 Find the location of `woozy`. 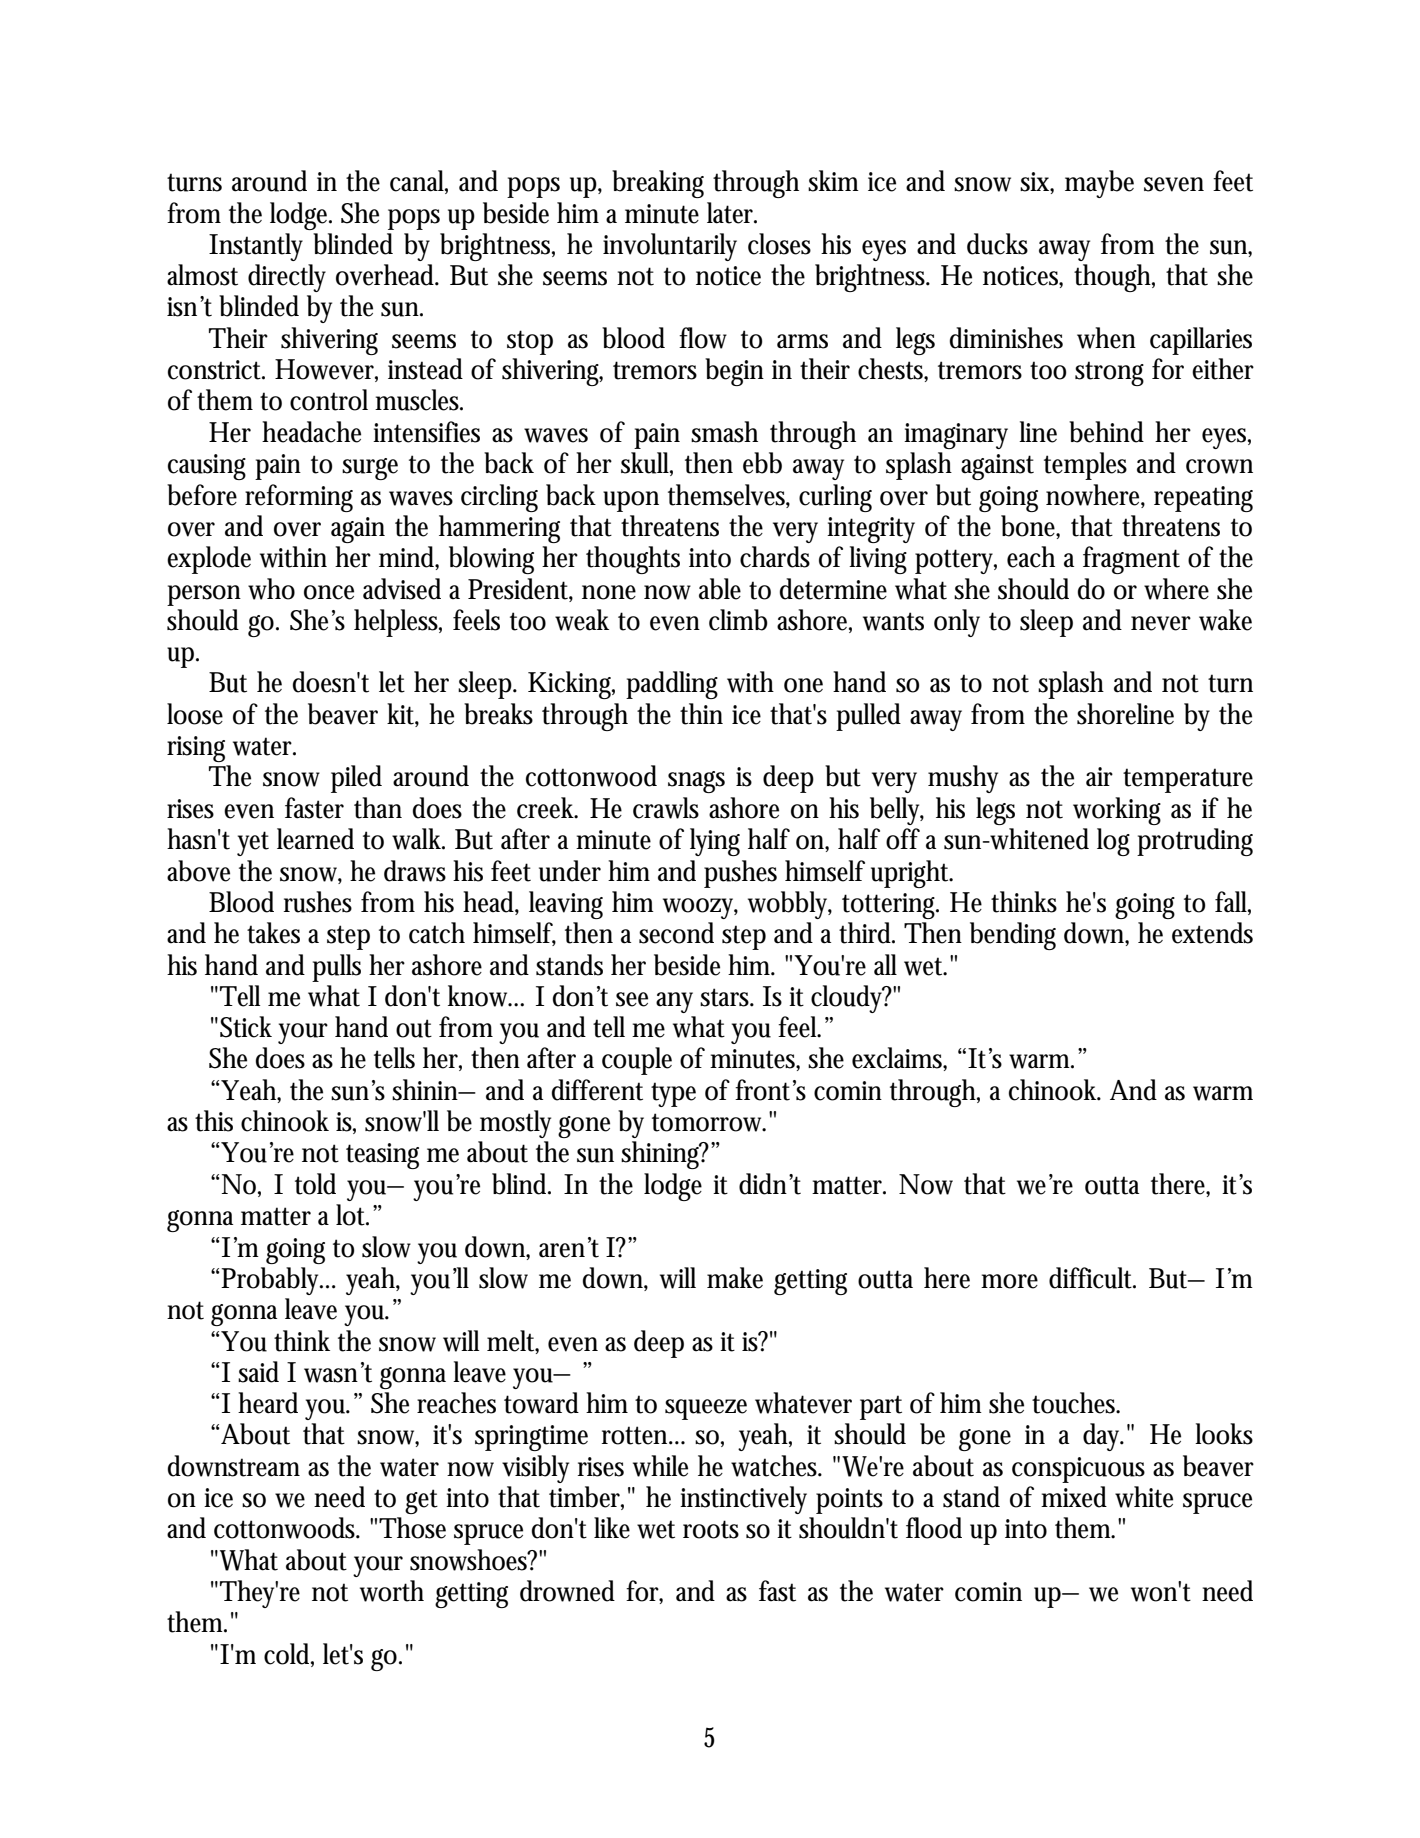

woozy is located at coordinates (700, 908).
